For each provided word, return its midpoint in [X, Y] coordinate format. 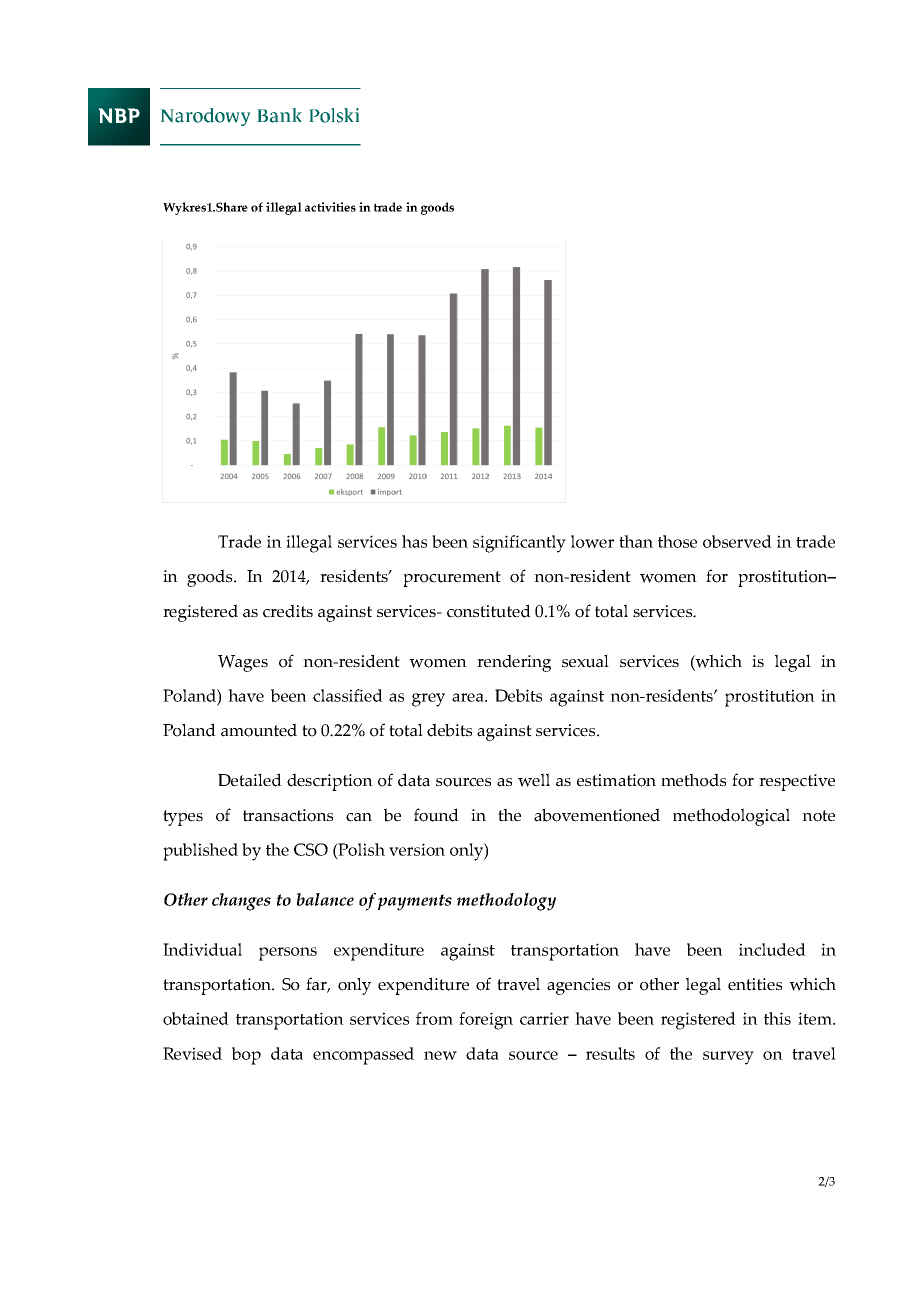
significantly [519, 544]
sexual [585, 661]
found [436, 815]
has [414, 541]
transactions [288, 815]
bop [246, 1056]
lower [592, 541]
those [677, 541]
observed [737, 541]
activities [330, 207]
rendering [514, 663]
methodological [731, 817]
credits [288, 611]
